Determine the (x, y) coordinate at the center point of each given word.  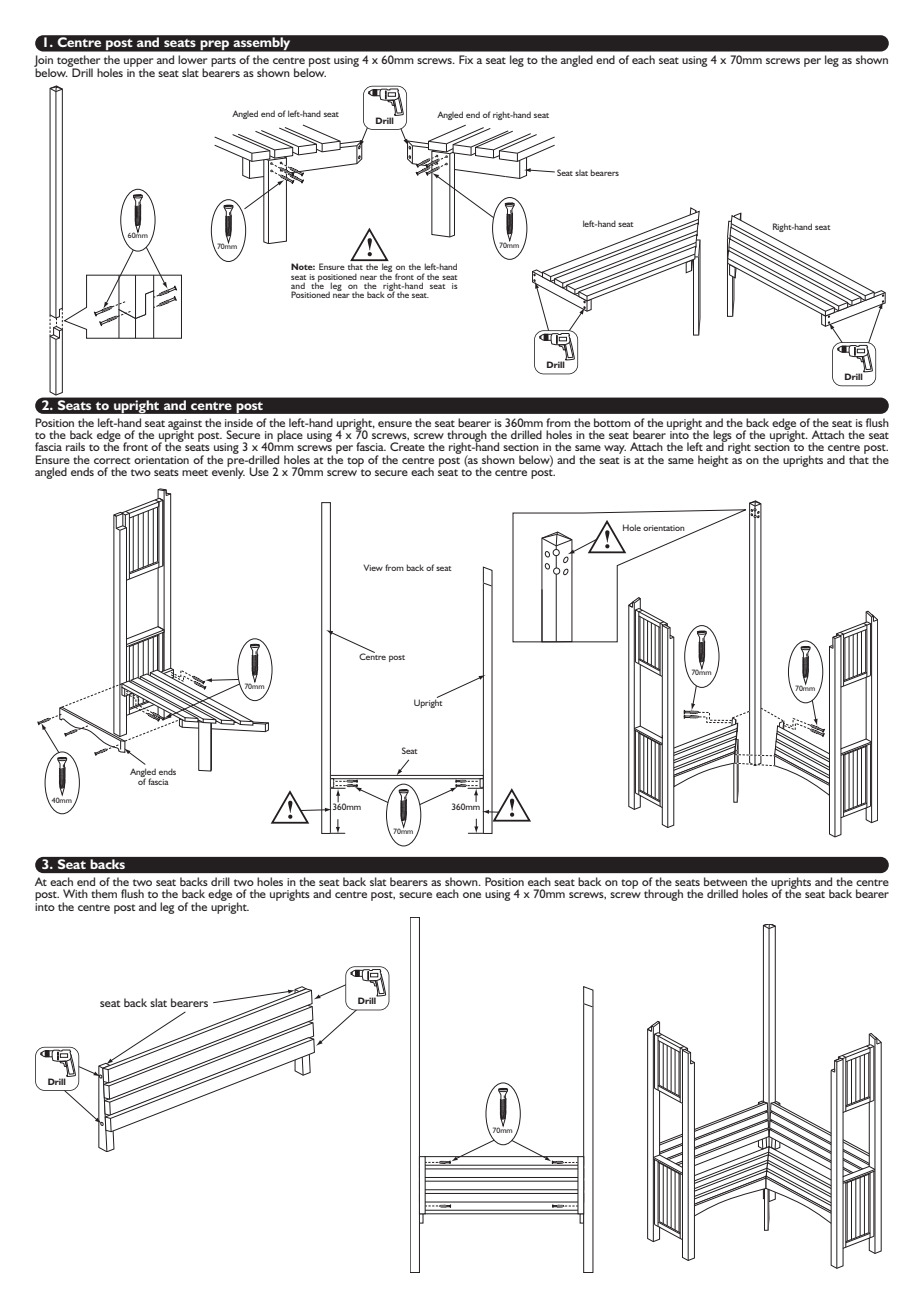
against (185, 425)
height (713, 461)
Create (407, 446)
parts (223, 62)
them (104, 893)
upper (138, 64)
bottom (612, 422)
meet (195, 472)
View (373, 567)
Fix (466, 59)
